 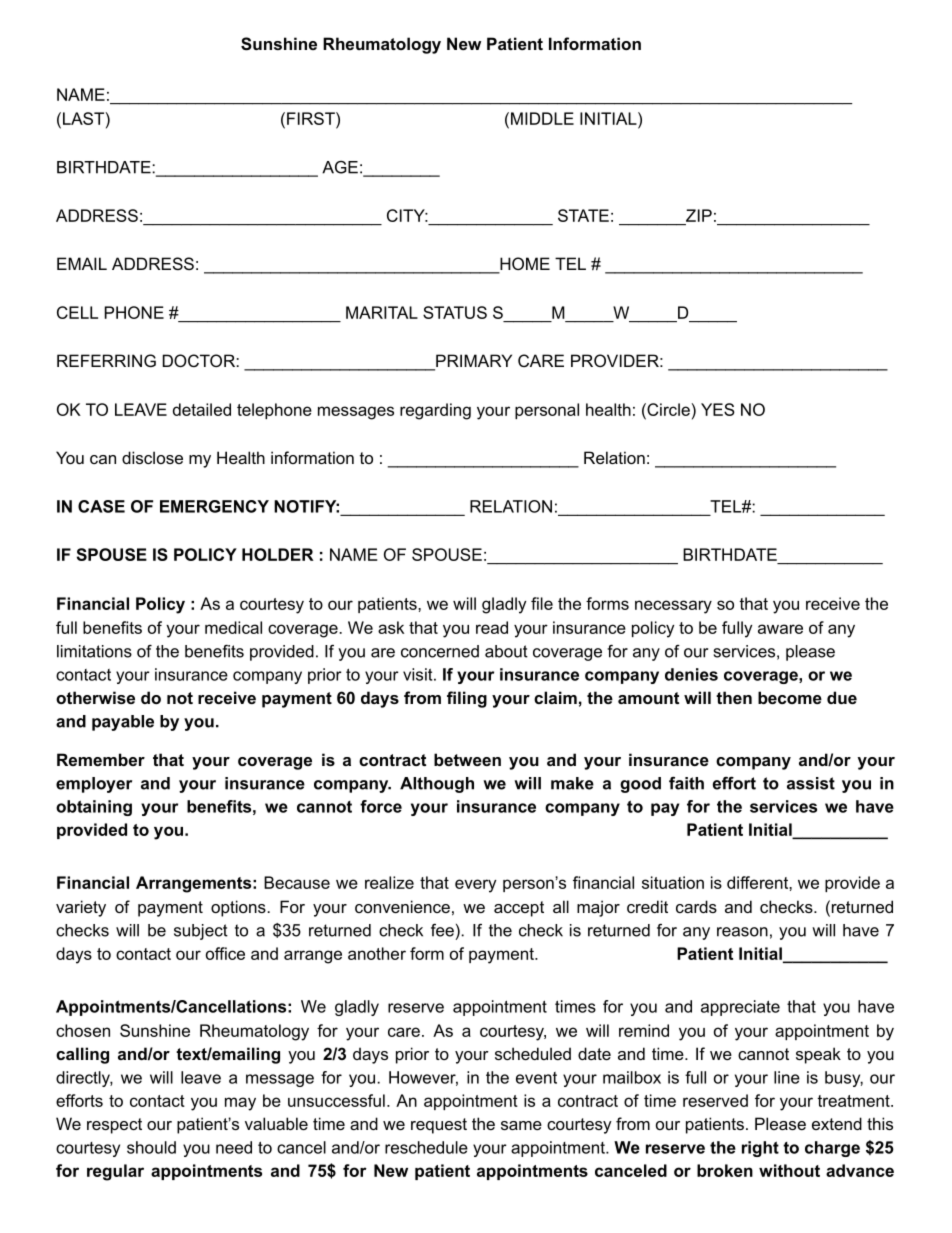 What do you see at coordinates (541, 118) in the image?
I see `MIDDLE` at bounding box center [541, 118].
